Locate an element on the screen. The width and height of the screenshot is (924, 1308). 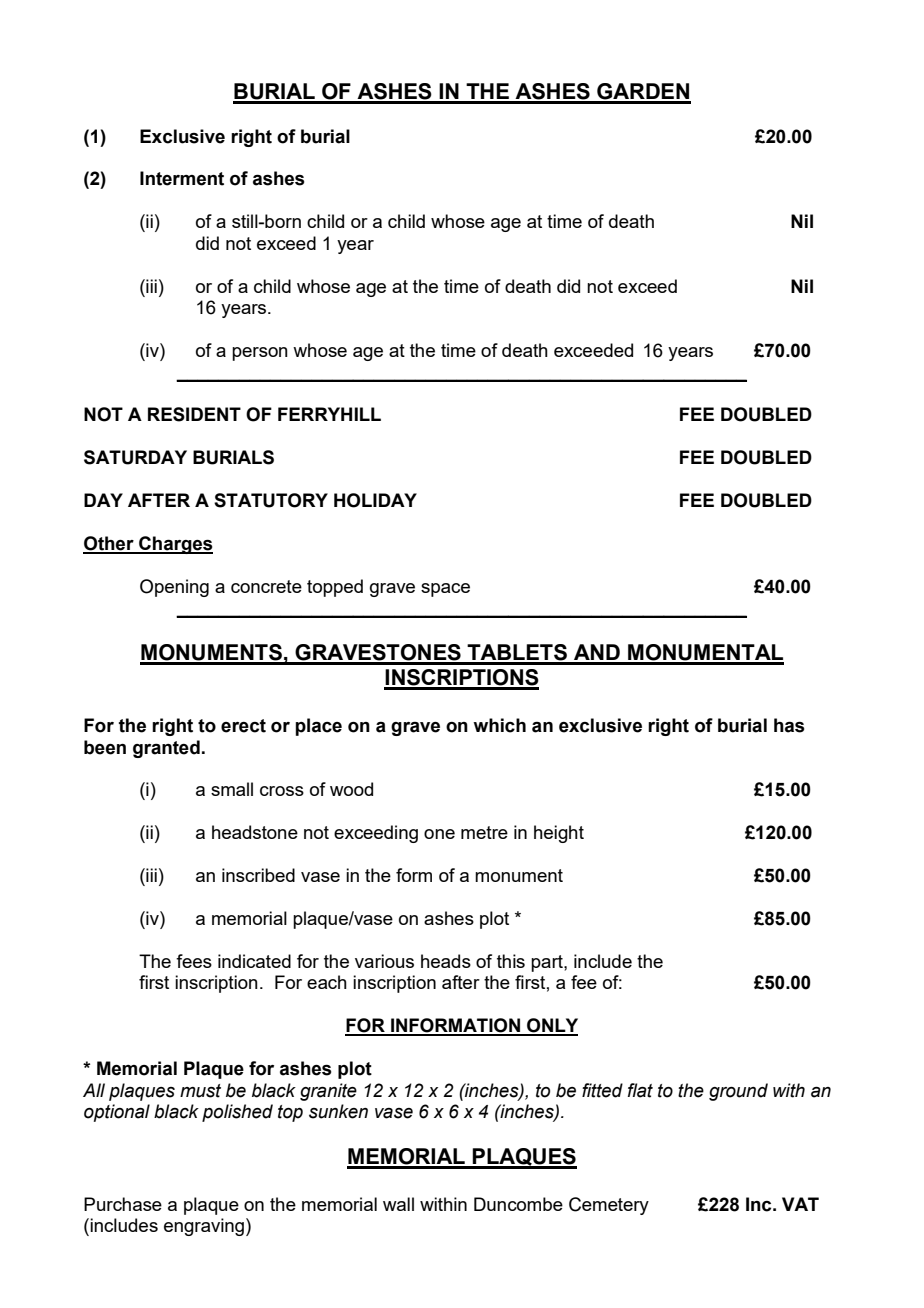
Interment is located at coordinates (182, 178).
